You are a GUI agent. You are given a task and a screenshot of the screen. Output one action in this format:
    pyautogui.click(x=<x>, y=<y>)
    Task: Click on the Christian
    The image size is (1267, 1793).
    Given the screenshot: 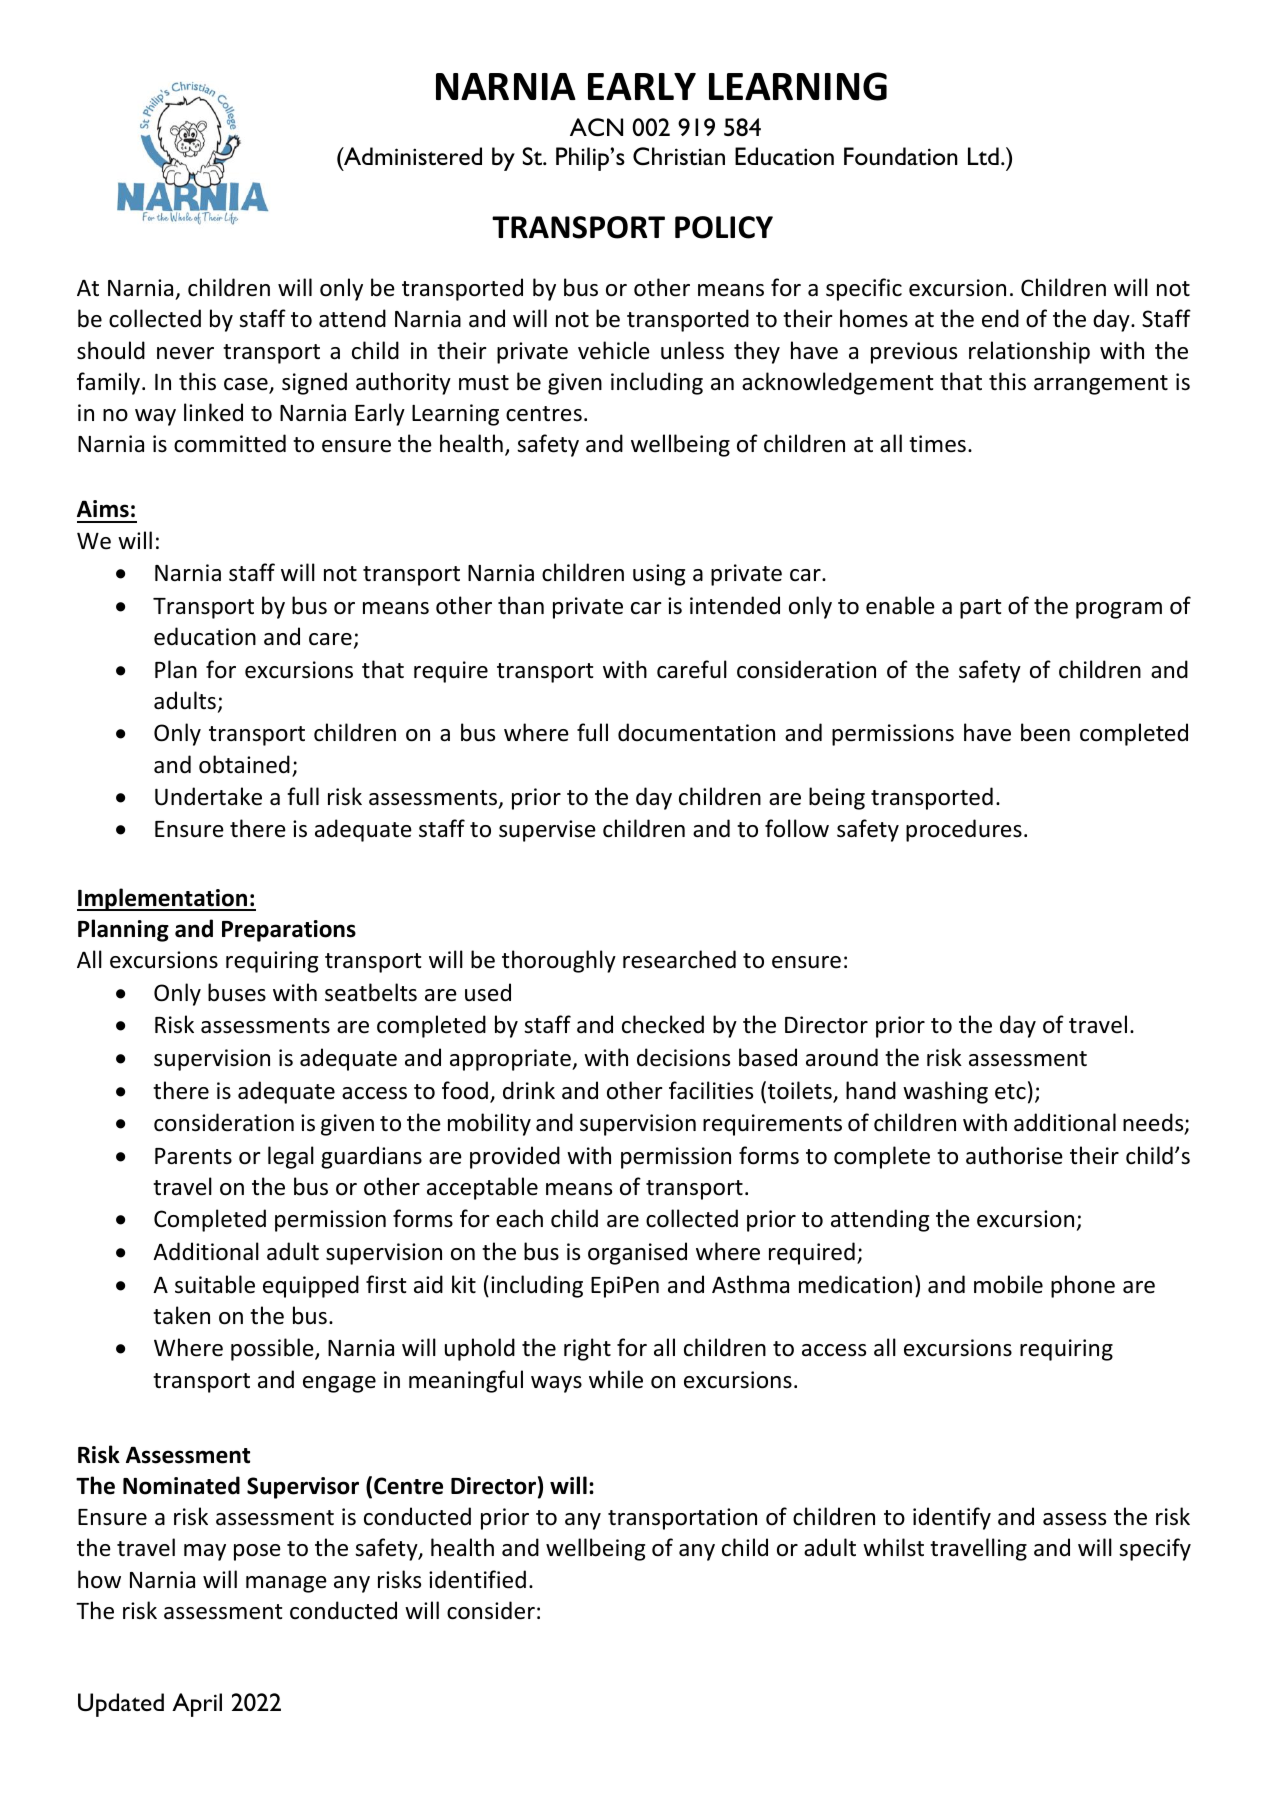 What is the action you would take?
    pyautogui.click(x=679, y=156)
